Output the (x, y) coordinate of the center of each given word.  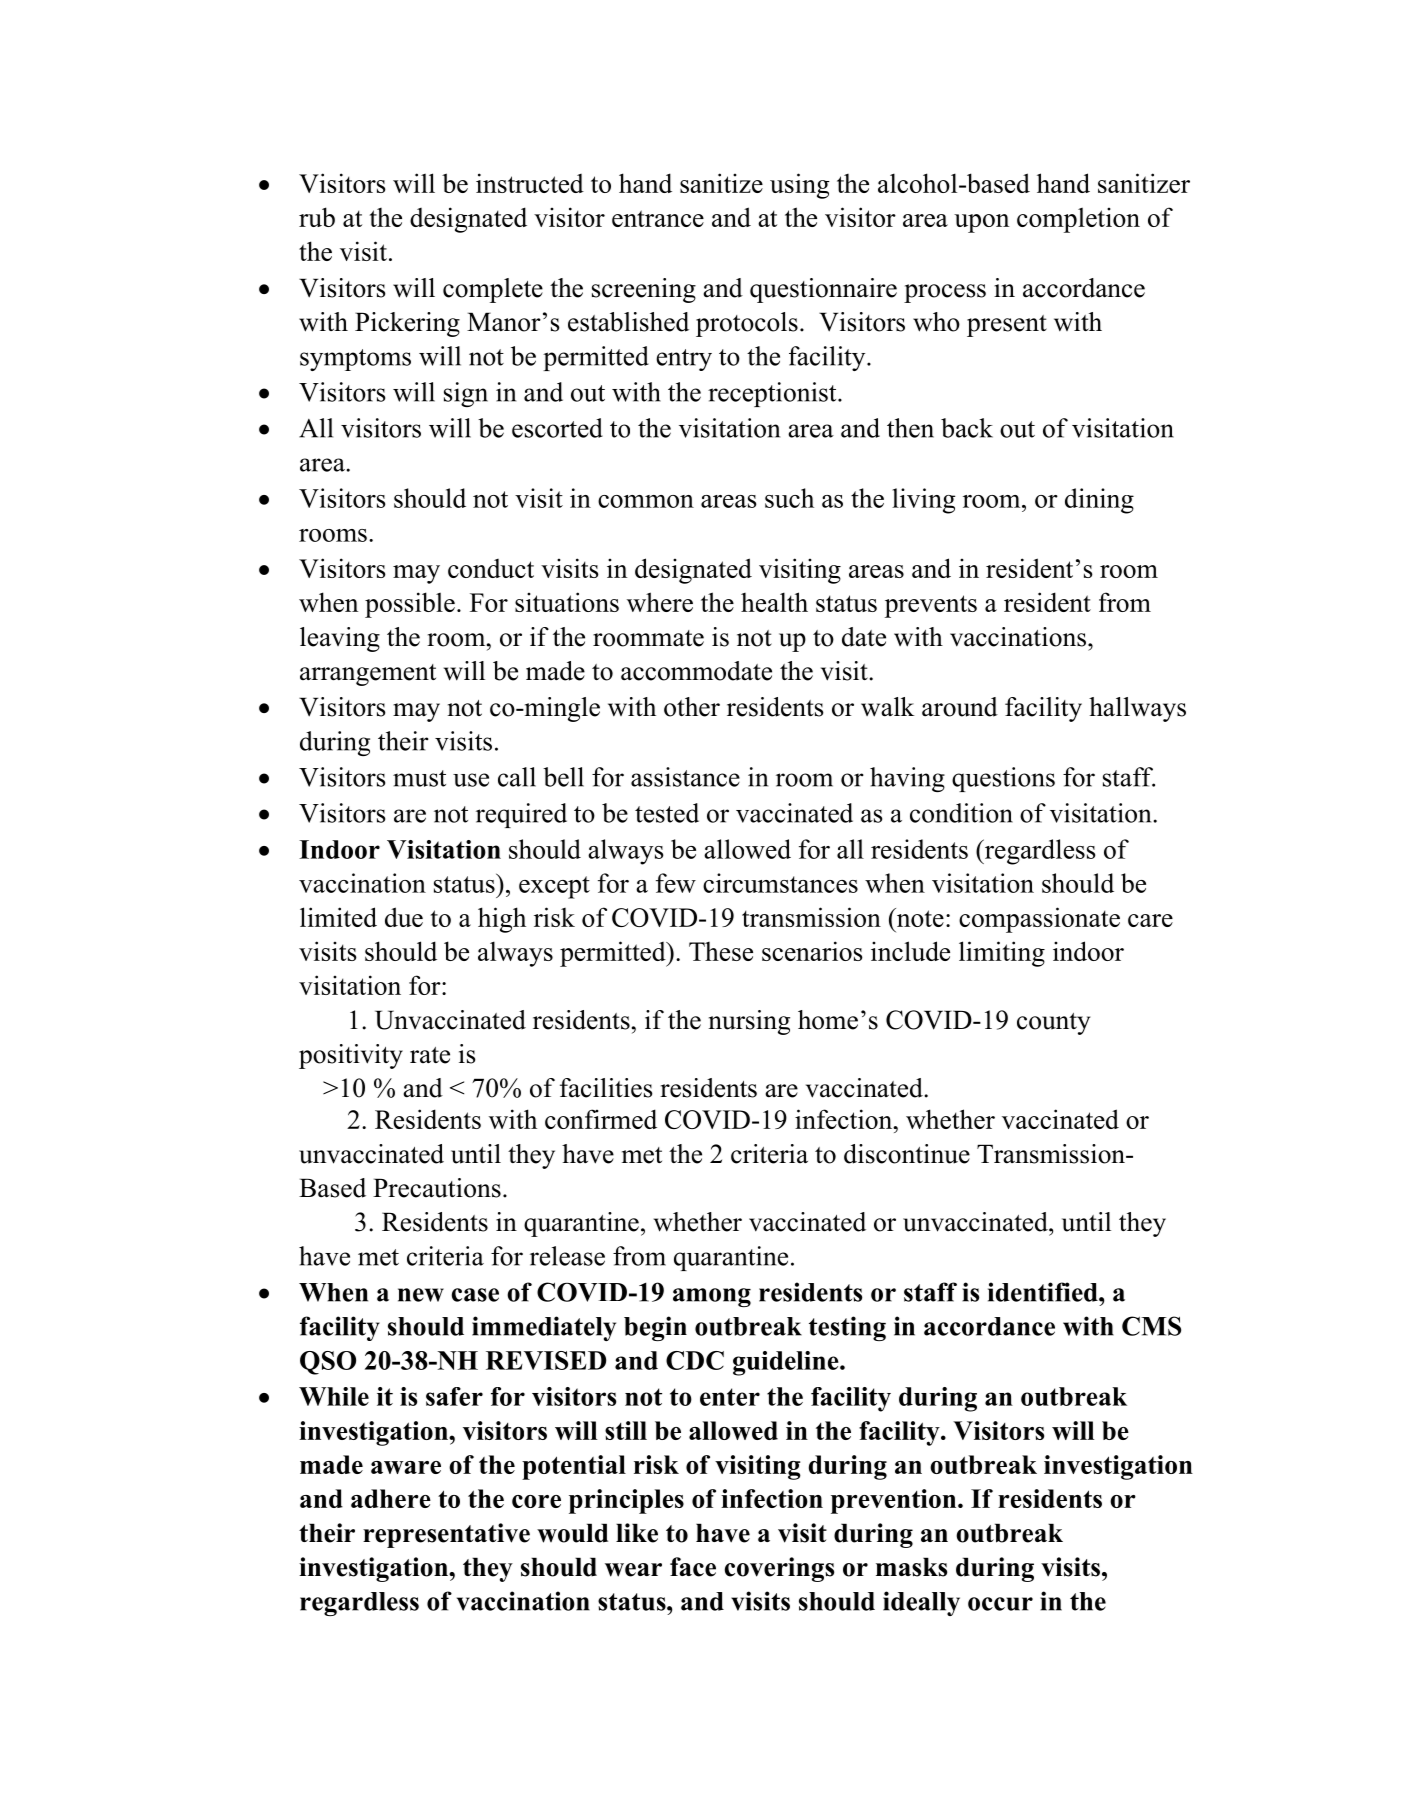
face (693, 1567)
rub (317, 217)
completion (1078, 220)
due (404, 917)
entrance (658, 218)
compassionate (1039, 920)
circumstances (780, 883)
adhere (391, 1498)
